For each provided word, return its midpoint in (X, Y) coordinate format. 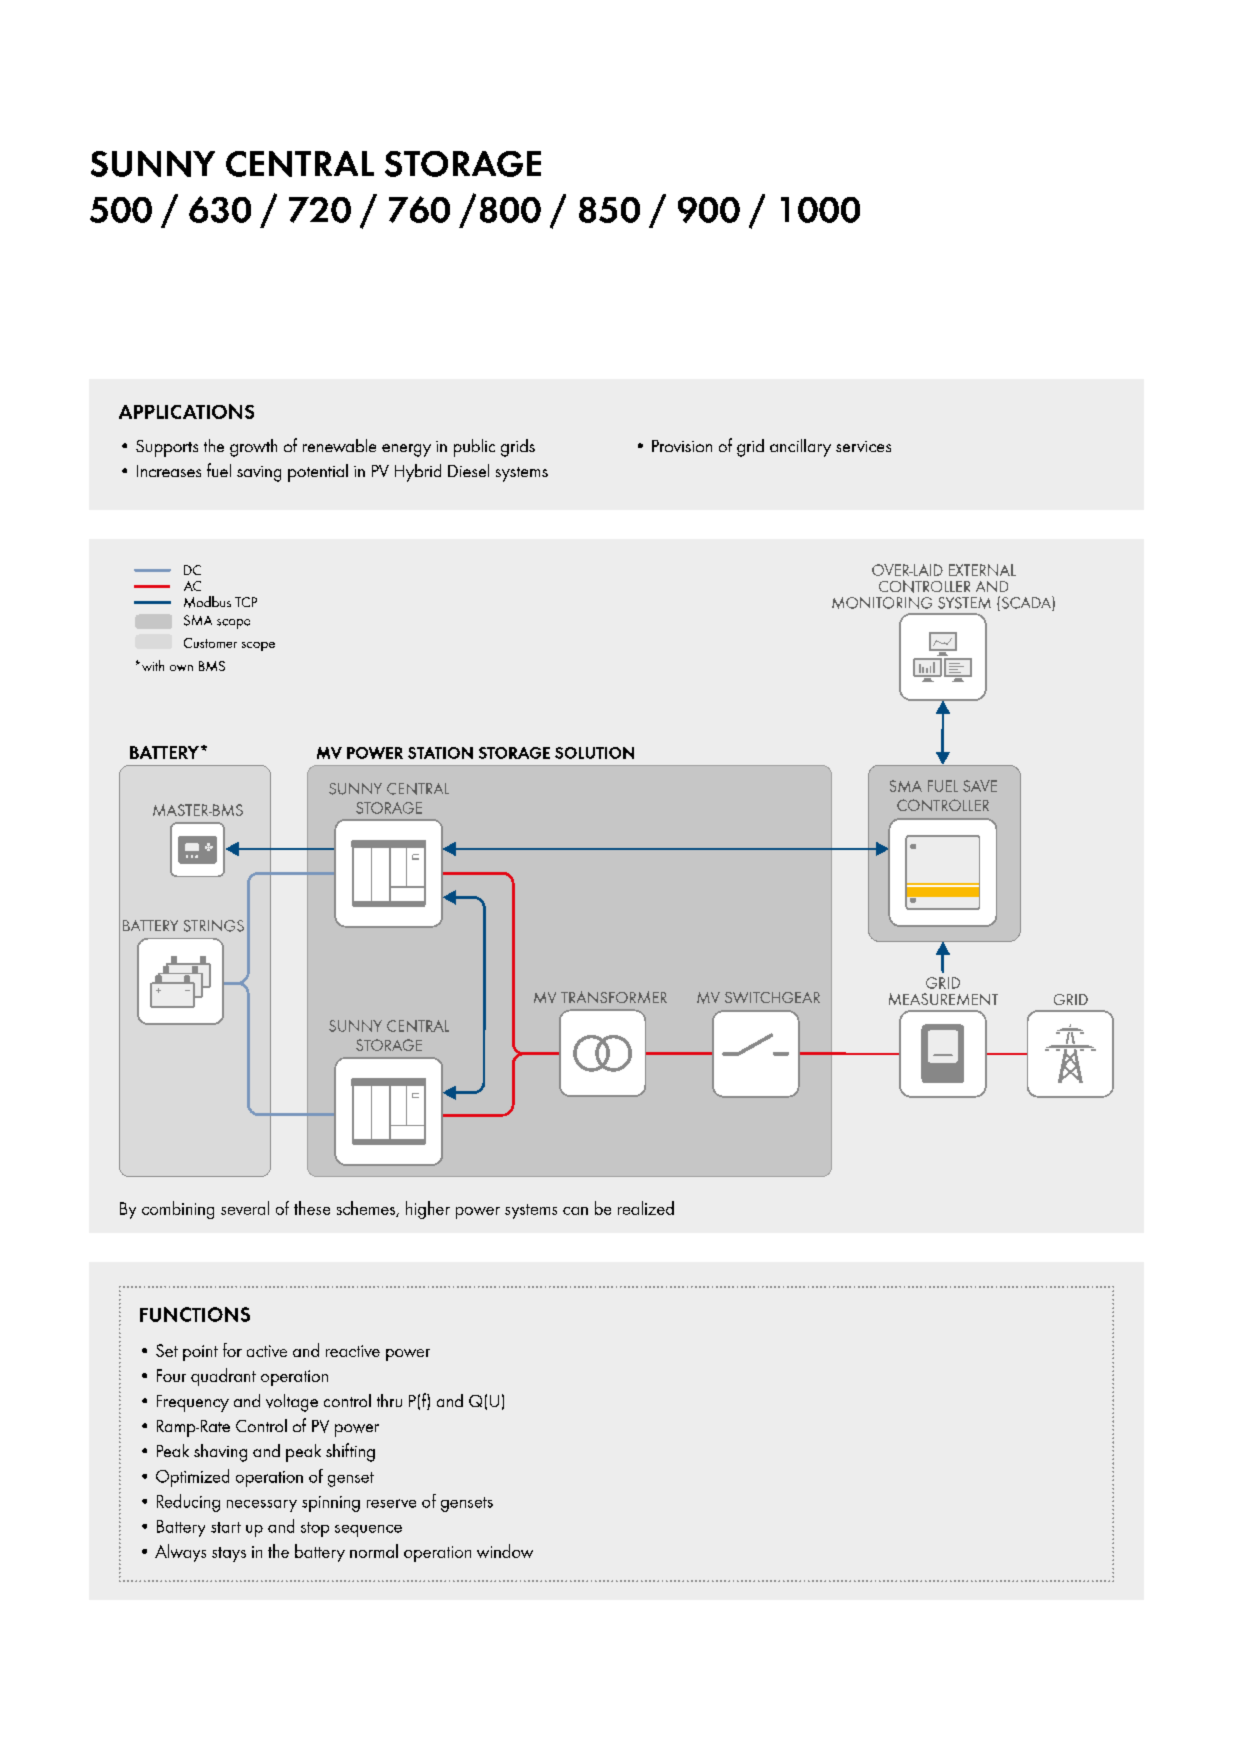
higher (428, 1210)
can (575, 1211)
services (863, 446)
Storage (463, 164)
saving (259, 474)
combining (178, 1210)
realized (646, 1208)
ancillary (800, 448)
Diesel (468, 470)
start (226, 1527)
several (245, 1208)
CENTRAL (300, 164)
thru (389, 1400)
